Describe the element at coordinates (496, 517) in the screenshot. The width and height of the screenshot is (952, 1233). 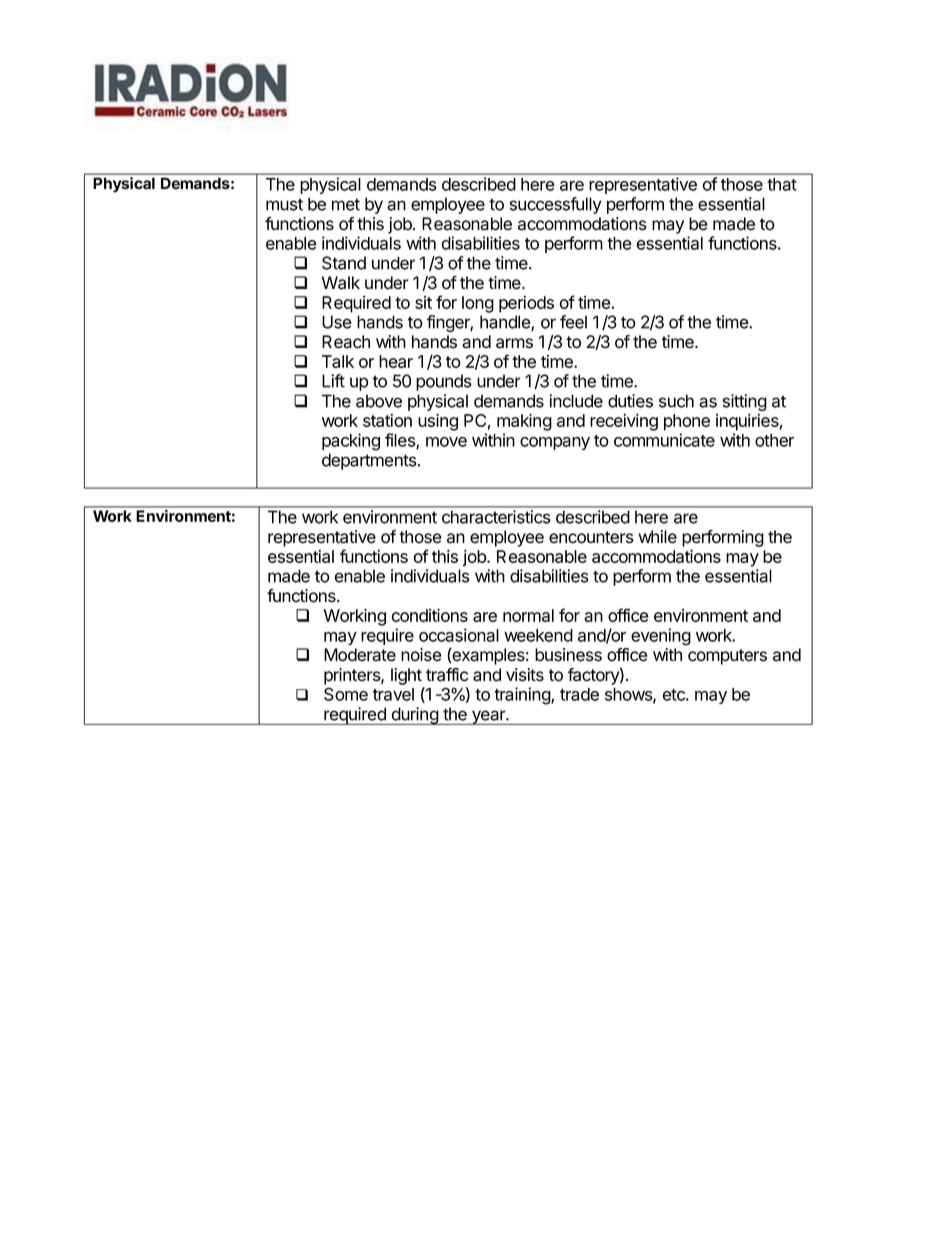
I see `characteristics` at that location.
